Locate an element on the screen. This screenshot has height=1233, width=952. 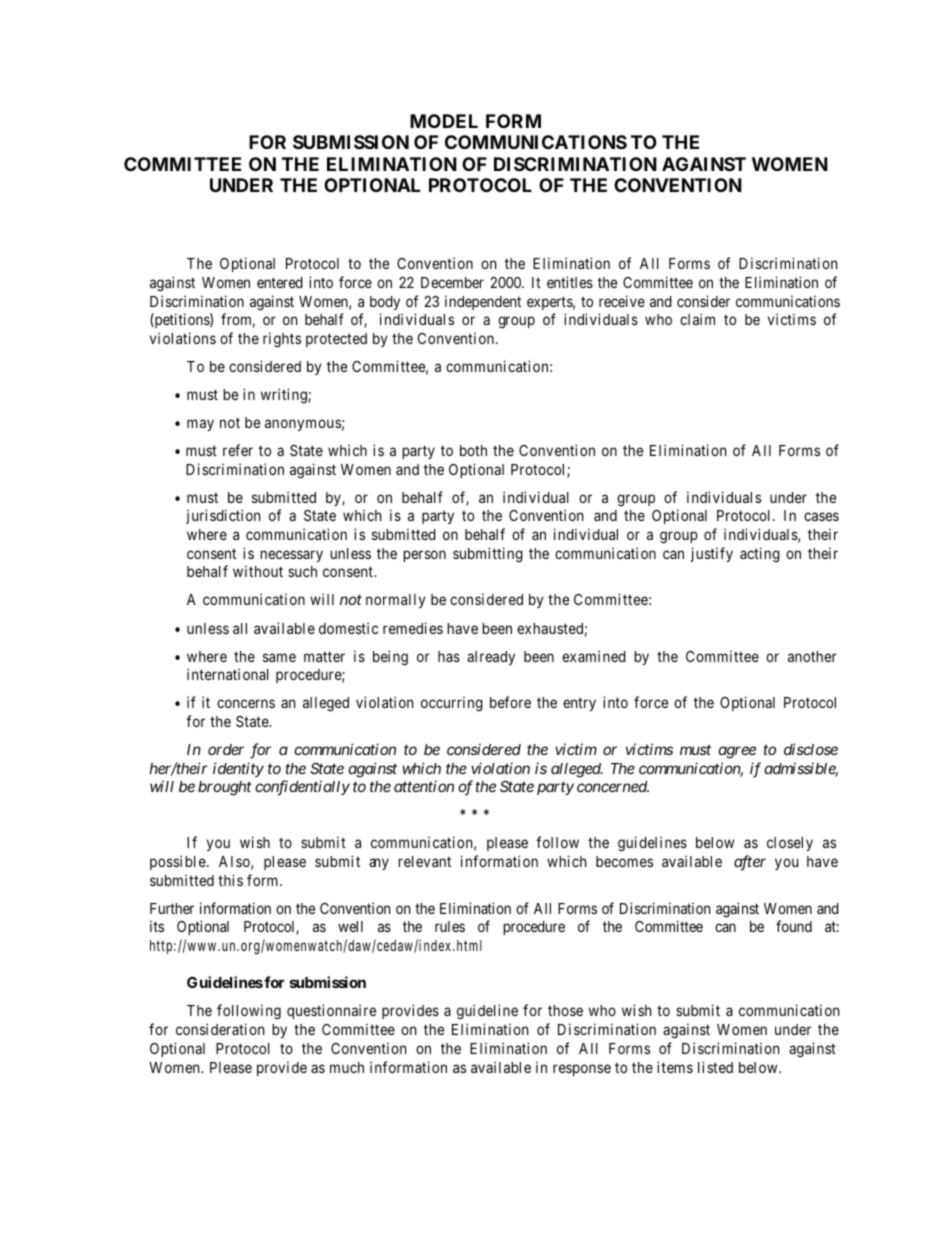
both is located at coordinates (473, 450).
